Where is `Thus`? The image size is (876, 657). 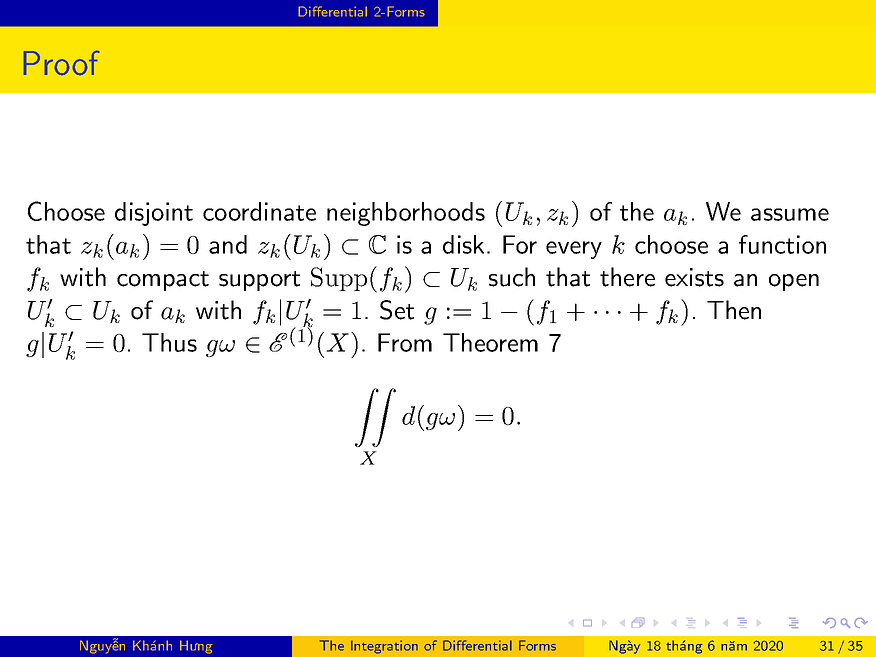
Thus is located at coordinates (169, 342).
